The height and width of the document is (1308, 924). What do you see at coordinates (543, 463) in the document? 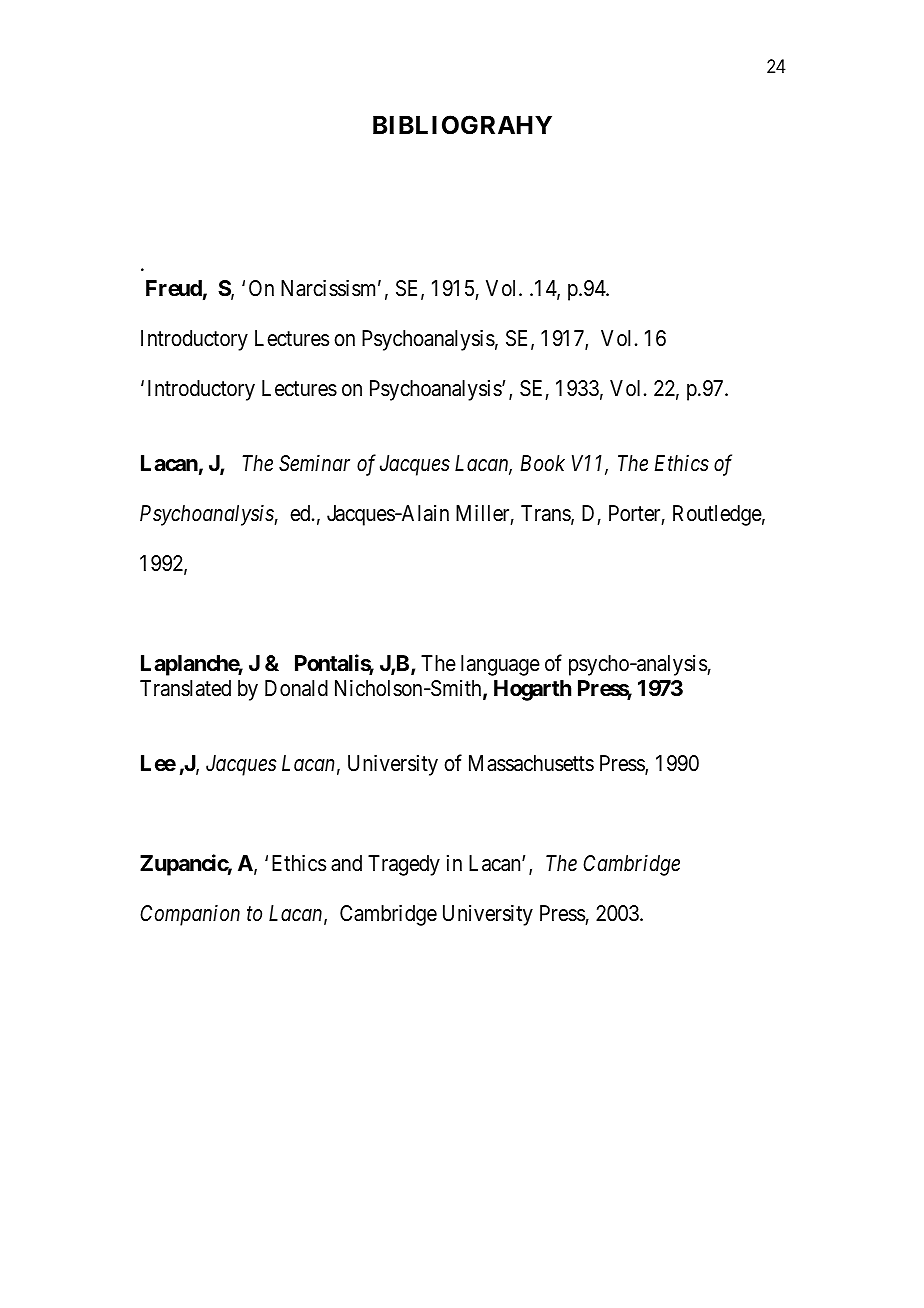
I see `Book` at bounding box center [543, 463].
